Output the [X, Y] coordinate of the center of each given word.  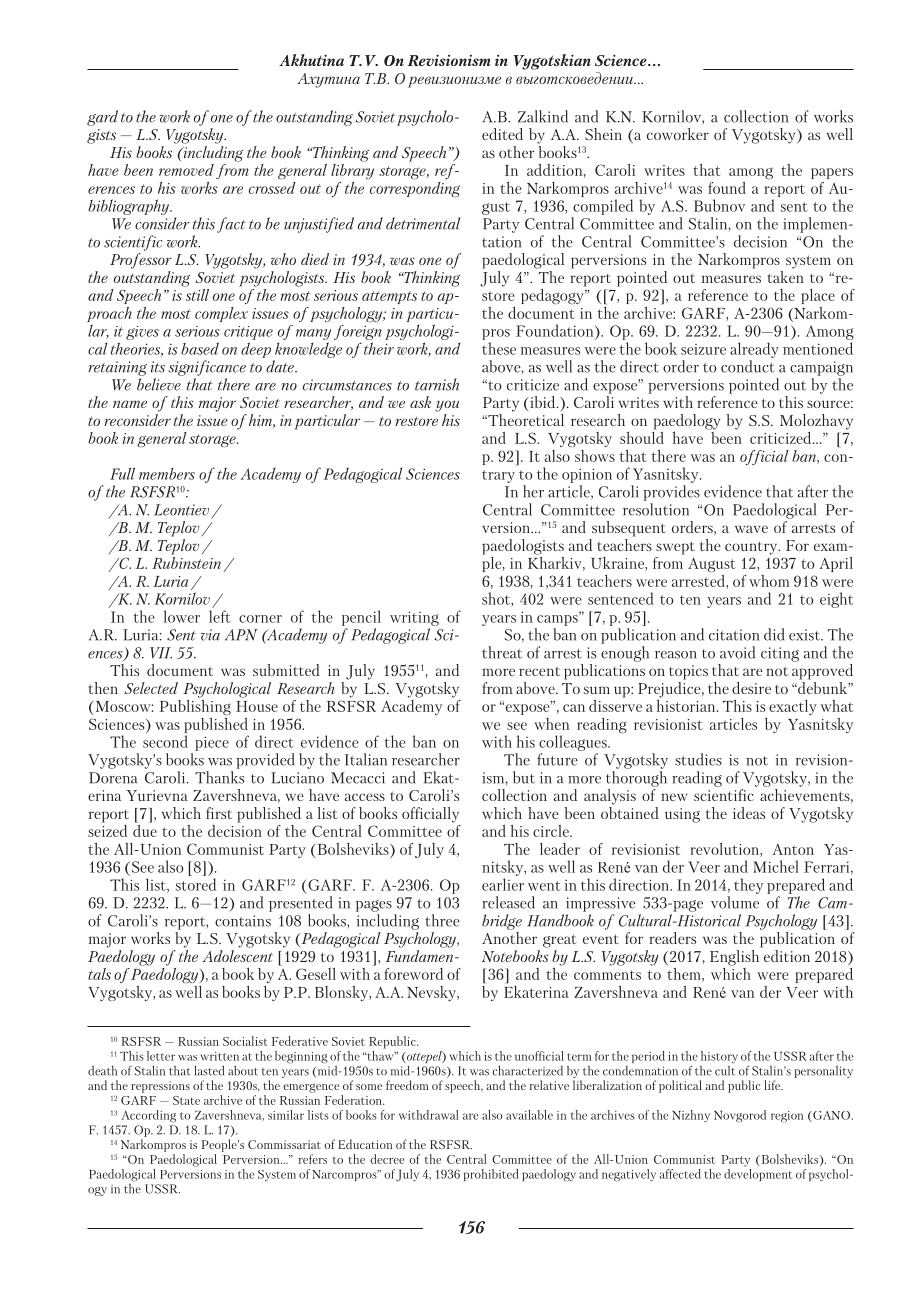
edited [502, 134]
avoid [737, 652]
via [210, 635]
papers [832, 173]
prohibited [491, 1175]
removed [186, 170]
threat [502, 652]
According [148, 1116]
